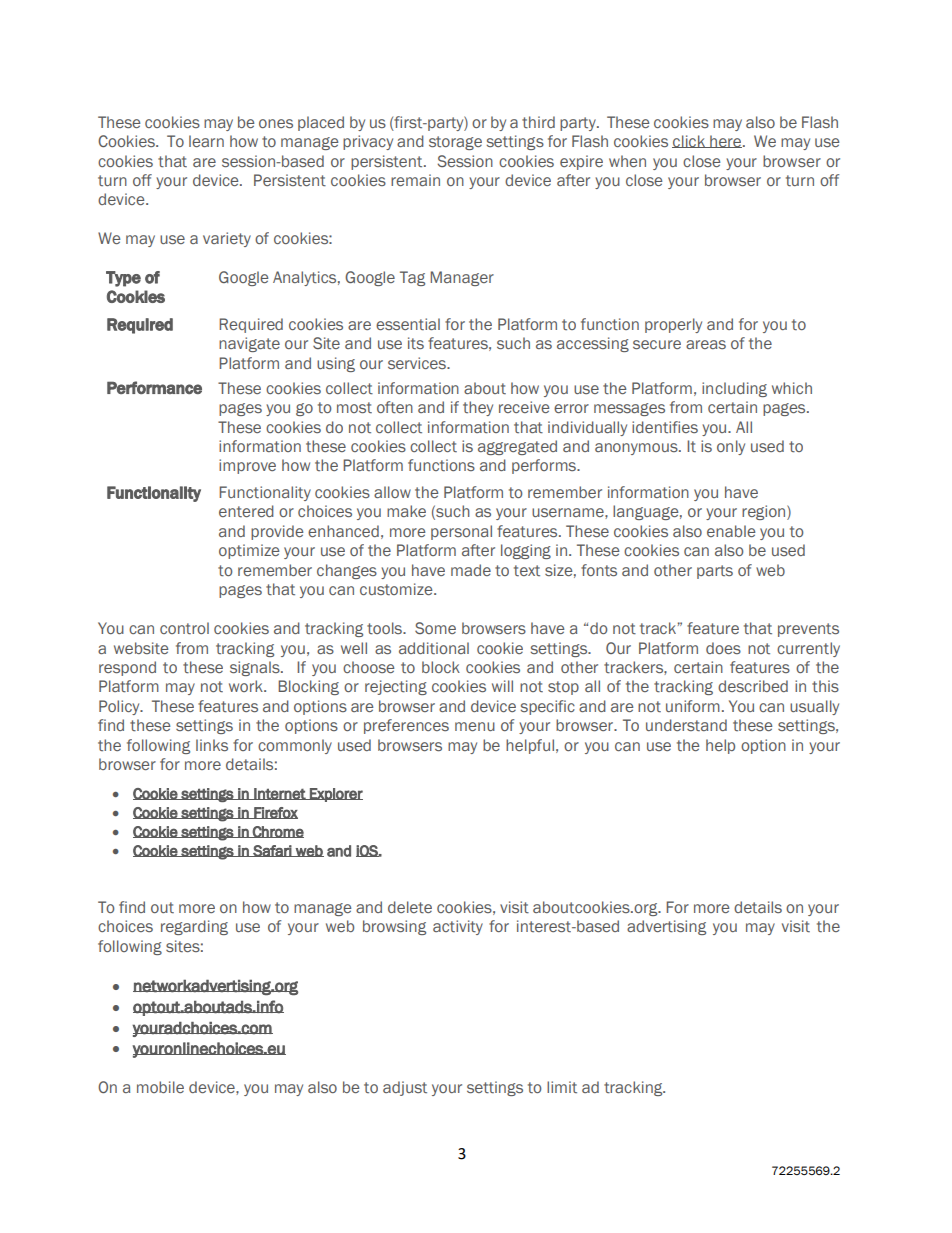 Image resolution: width=952 pixels, height=1233 pixels. What do you see at coordinates (212, 745) in the document?
I see `links` at bounding box center [212, 745].
